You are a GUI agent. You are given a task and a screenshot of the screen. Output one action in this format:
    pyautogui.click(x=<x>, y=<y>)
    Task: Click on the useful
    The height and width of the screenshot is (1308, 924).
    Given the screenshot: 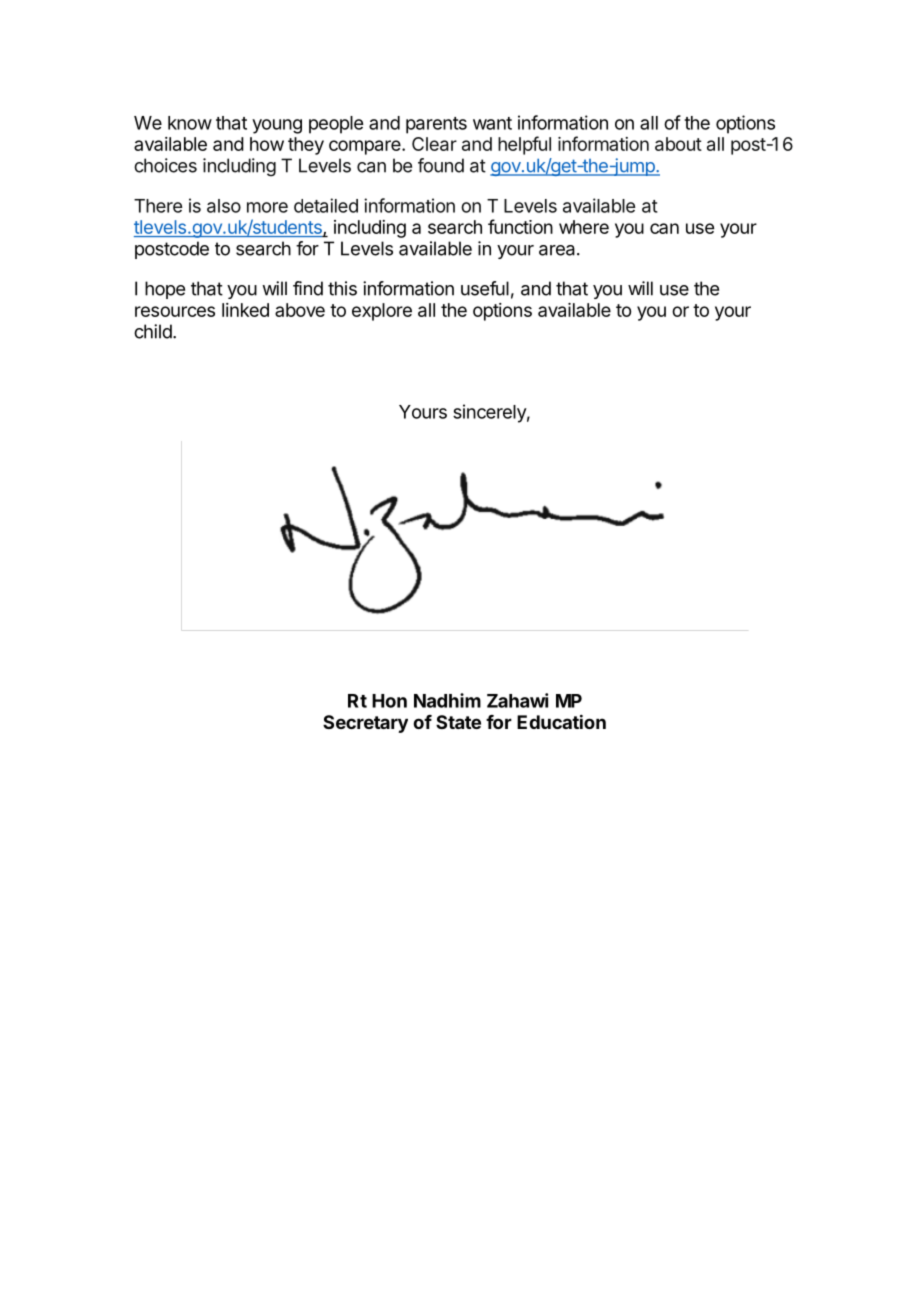 What is the action you would take?
    pyautogui.click(x=485, y=288)
